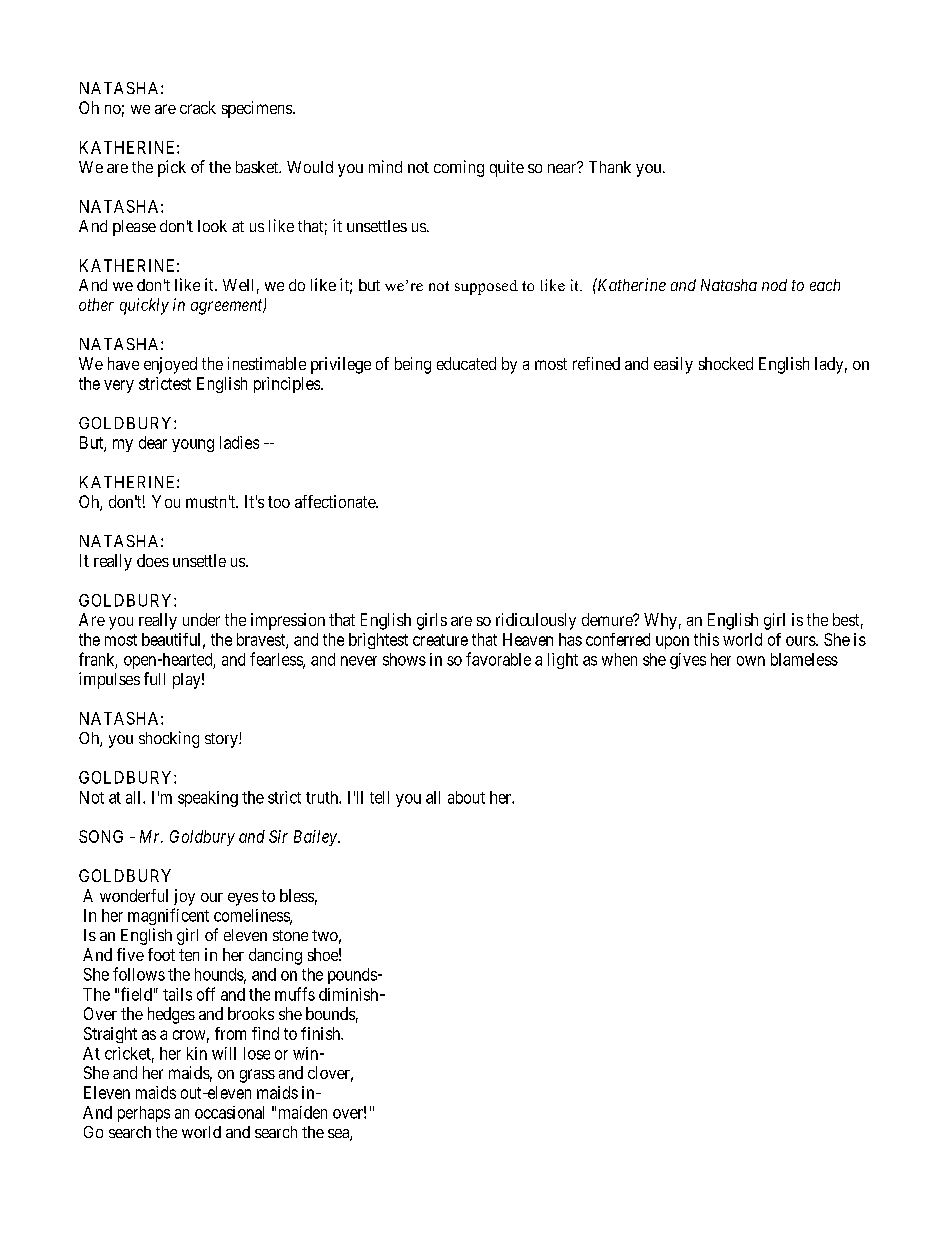  Describe the element at coordinates (303, 1112) in the screenshot. I see `maiden` at that location.
